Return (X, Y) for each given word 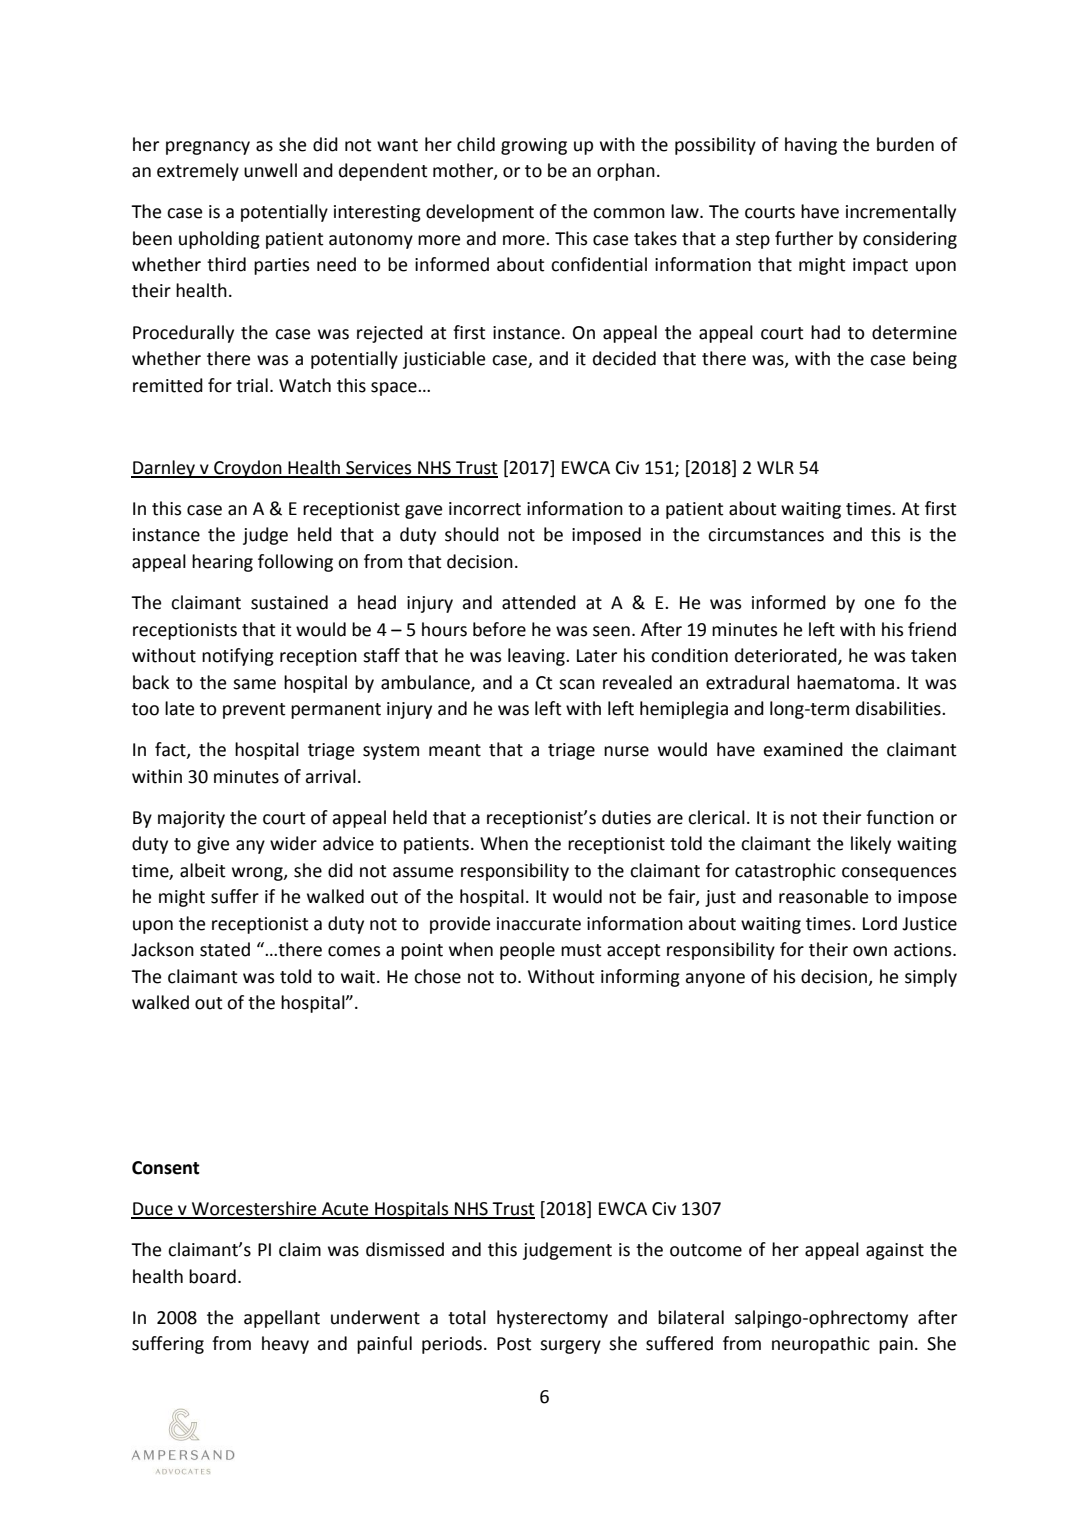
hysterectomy (552, 1319)
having (811, 146)
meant (455, 750)
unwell (270, 170)
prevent (254, 711)
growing (534, 146)
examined (803, 749)
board (212, 1276)
